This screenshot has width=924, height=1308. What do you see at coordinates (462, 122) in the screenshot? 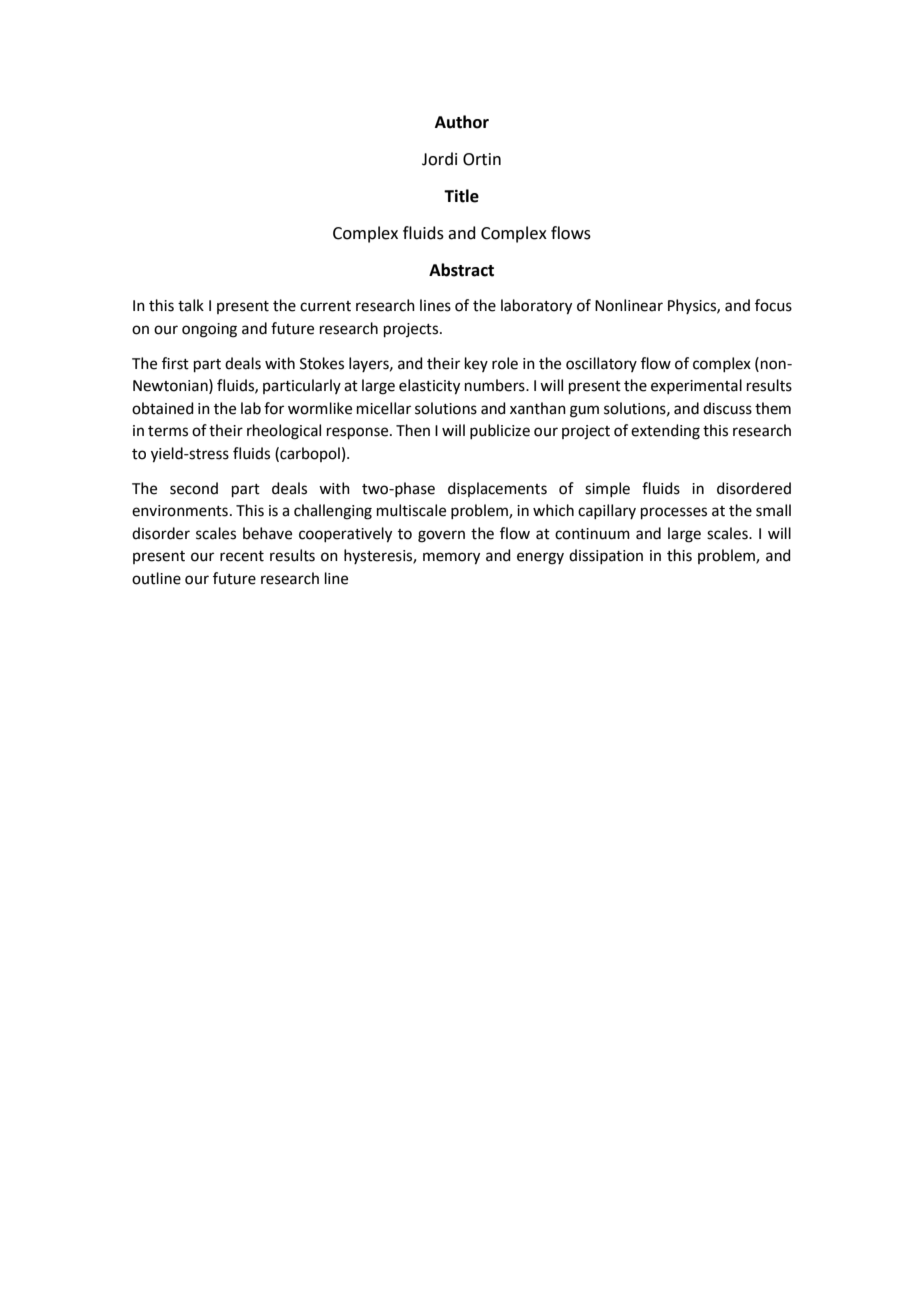
I see `Author` at bounding box center [462, 122].
